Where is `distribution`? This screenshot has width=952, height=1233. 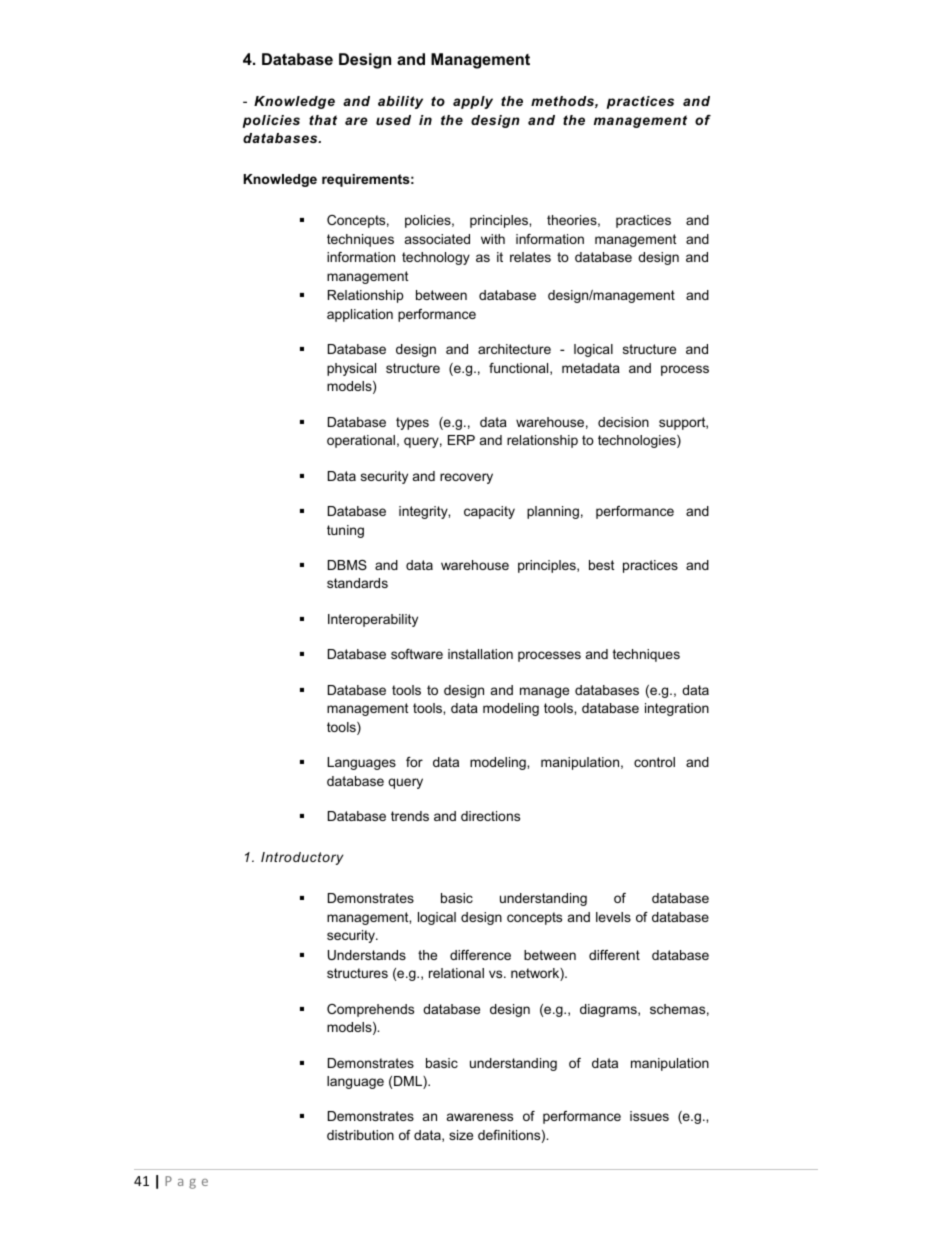 distribution is located at coordinates (360, 1135).
